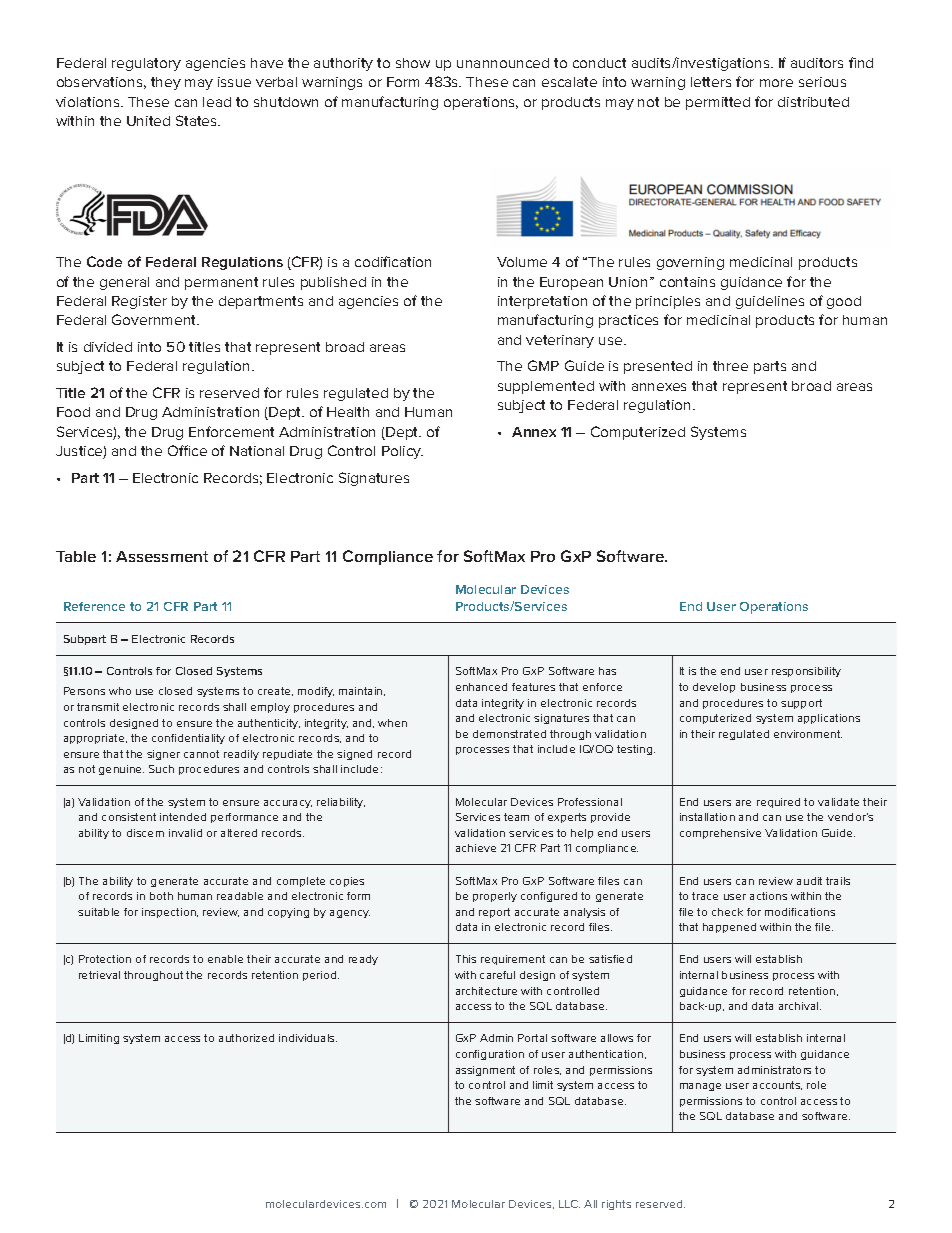 This screenshot has width=952, height=1233. What do you see at coordinates (166, 83) in the screenshot?
I see `they` at bounding box center [166, 83].
